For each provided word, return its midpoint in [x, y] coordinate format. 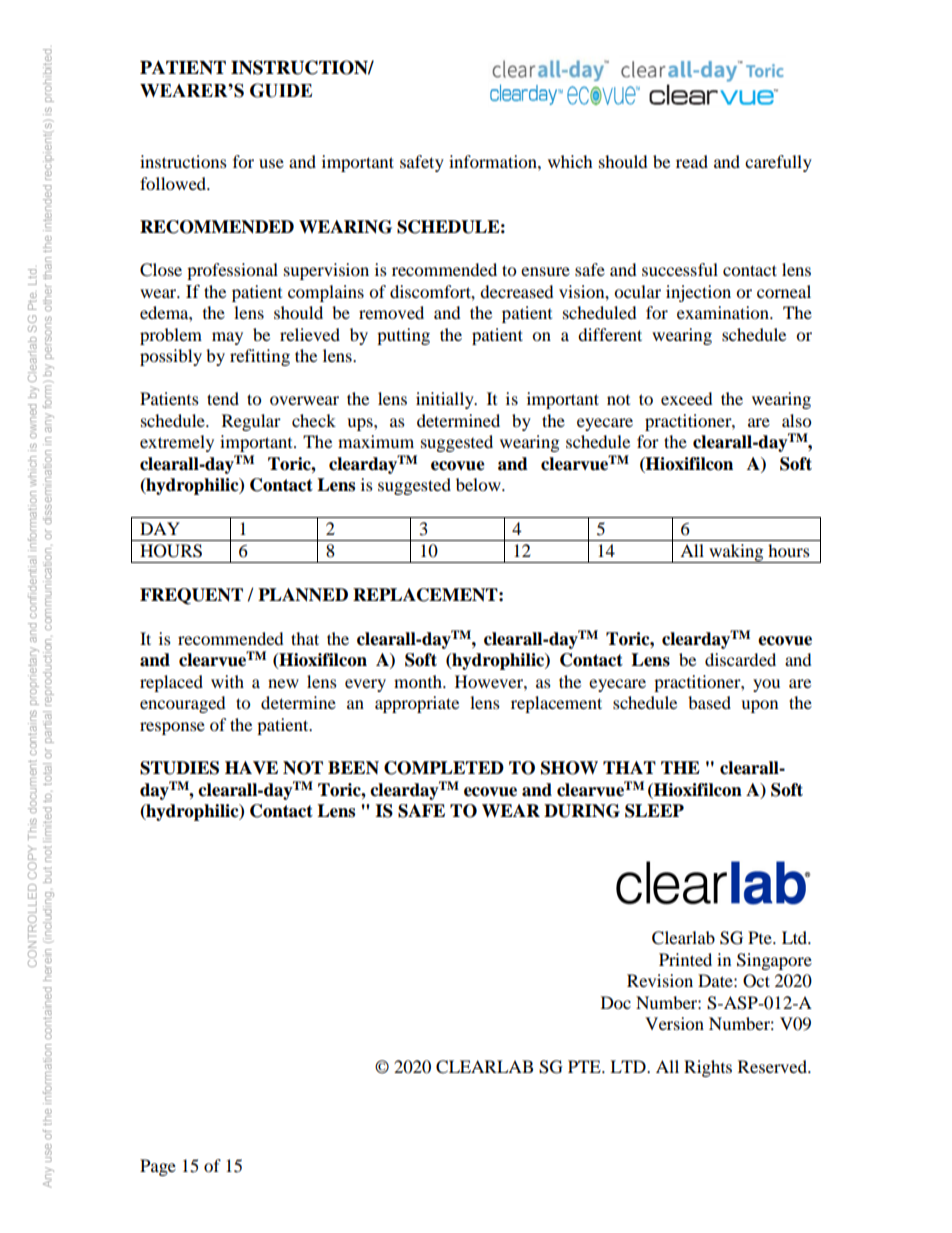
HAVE [251, 768]
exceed [687, 398]
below [479, 484]
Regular [251, 422]
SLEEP [654, 811]
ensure [545, 271]
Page [158, 1167]
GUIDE [281, 90]
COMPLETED [444, 768]
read [692, 161]
